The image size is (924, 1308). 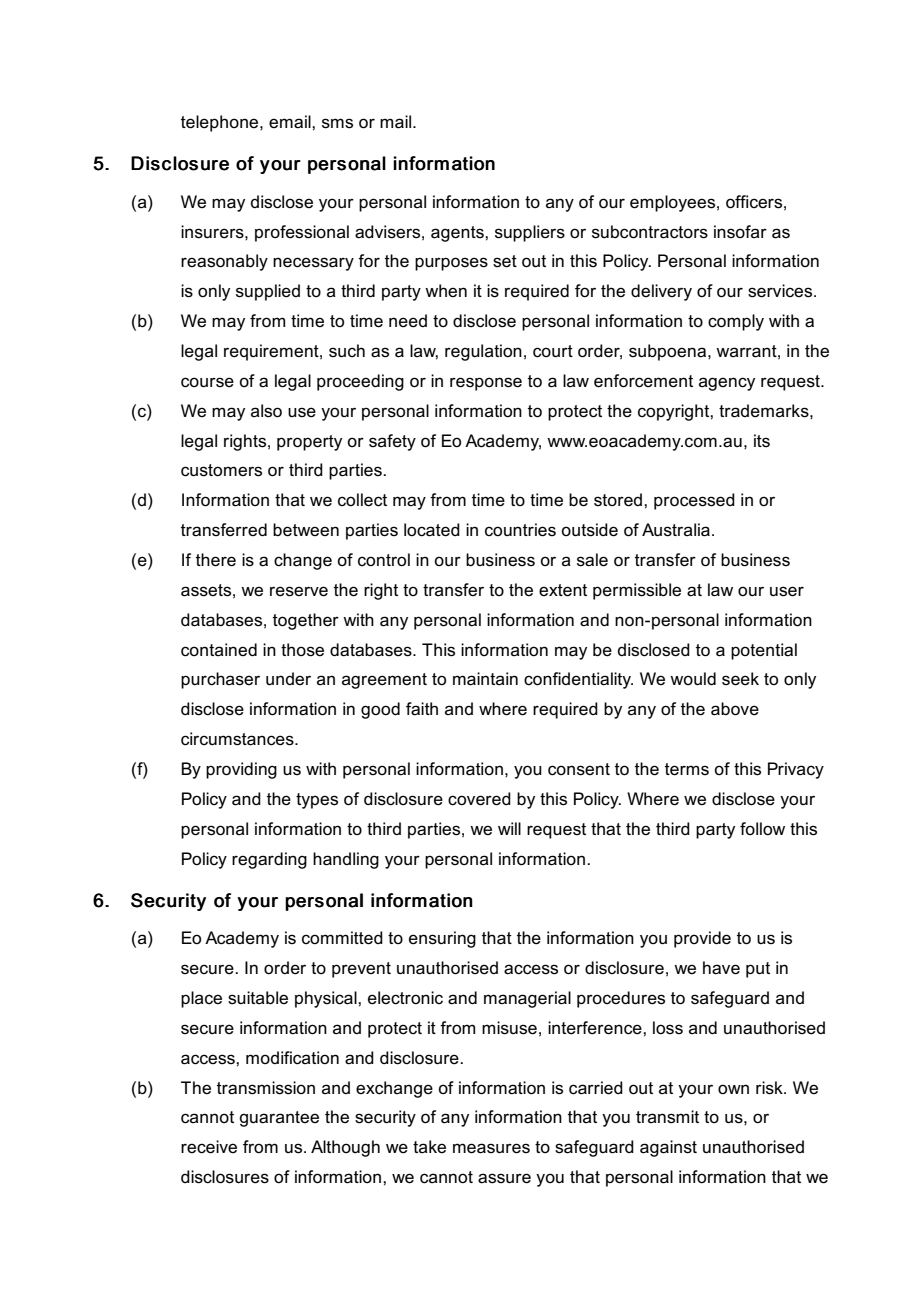 I want to click on maintain, so click(x=485, y=679).
